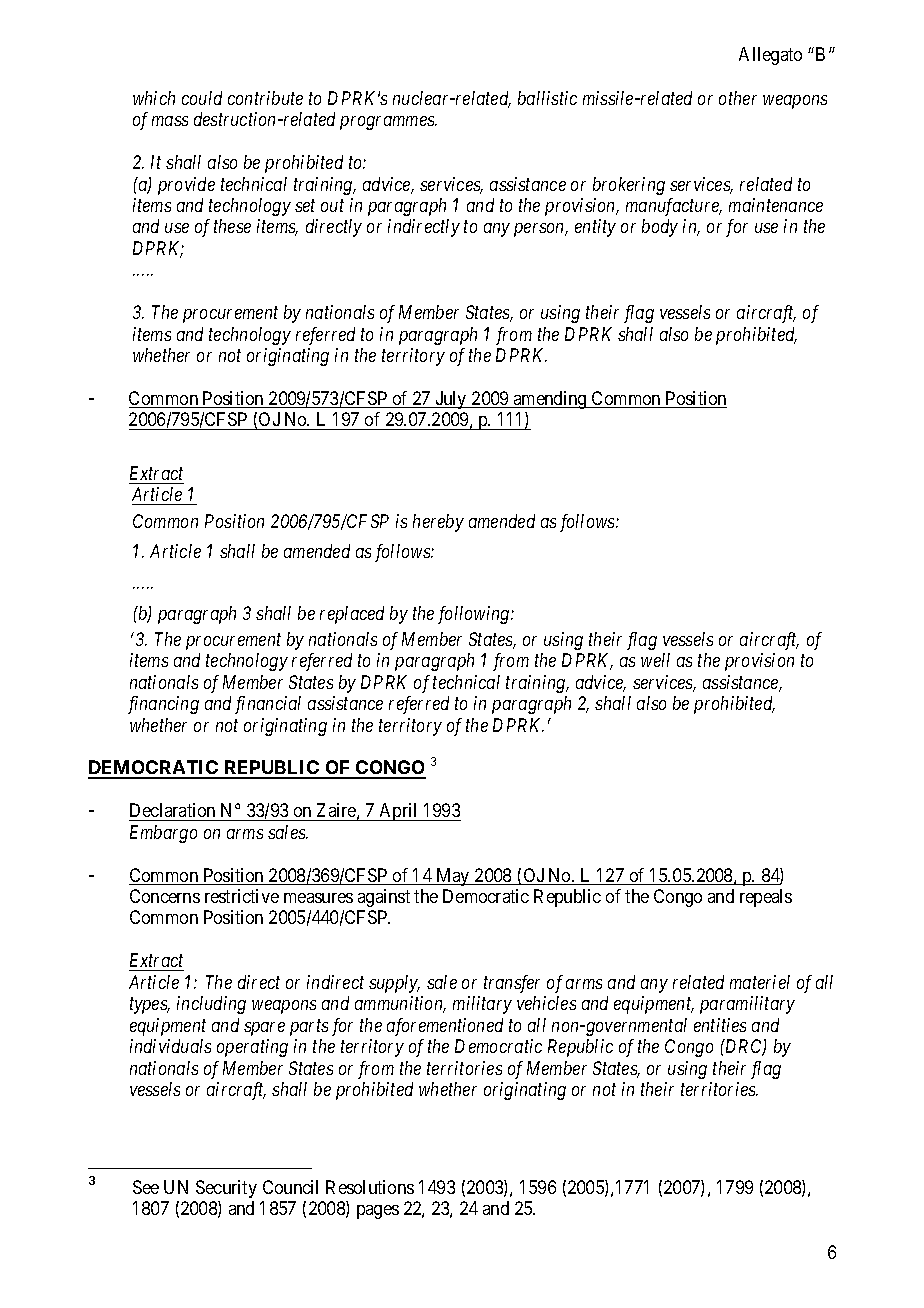  I want to click on financial, so click(268, 705).
